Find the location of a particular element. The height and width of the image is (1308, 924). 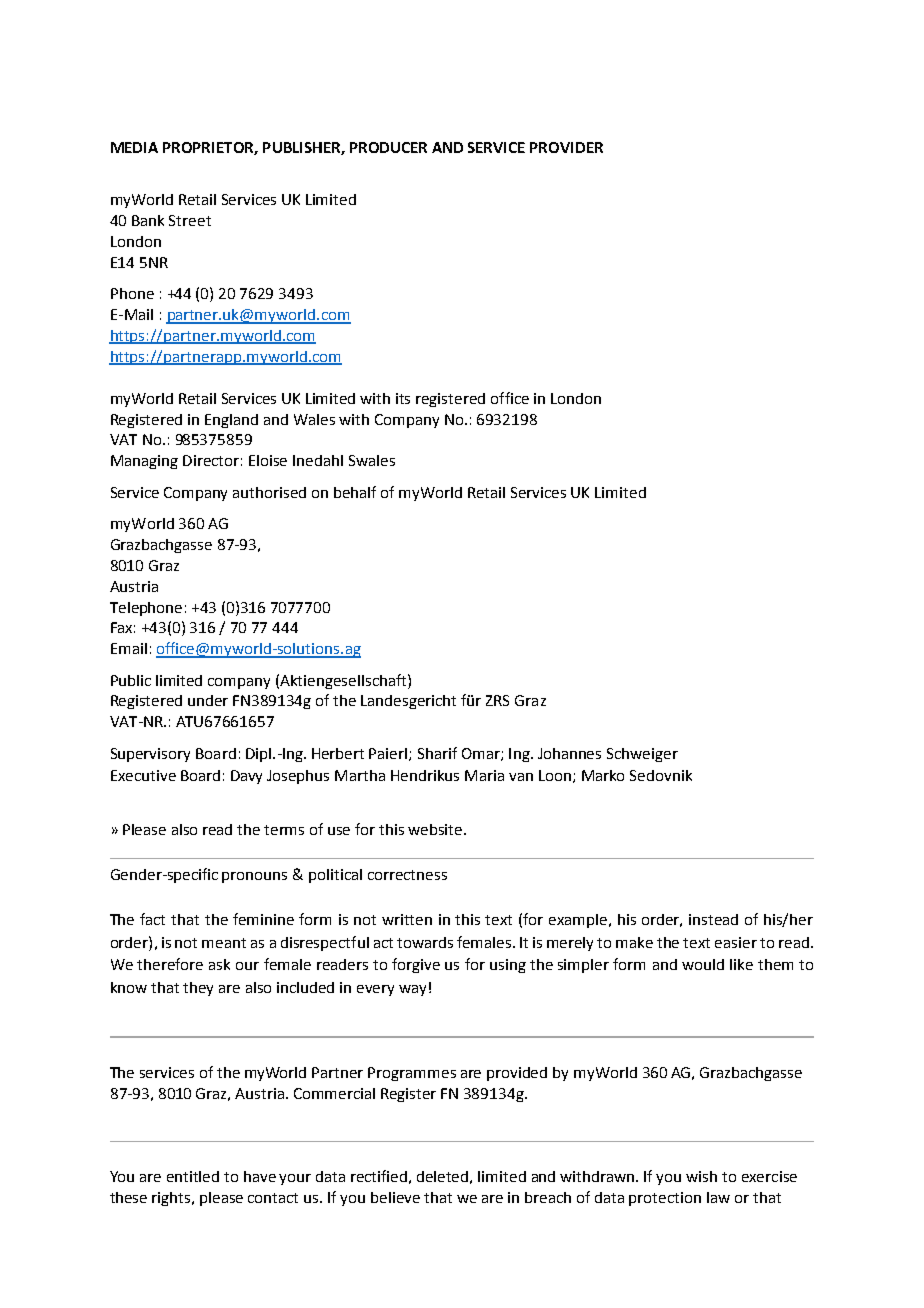

PROVIDER is located at coordinates (566, 147).
